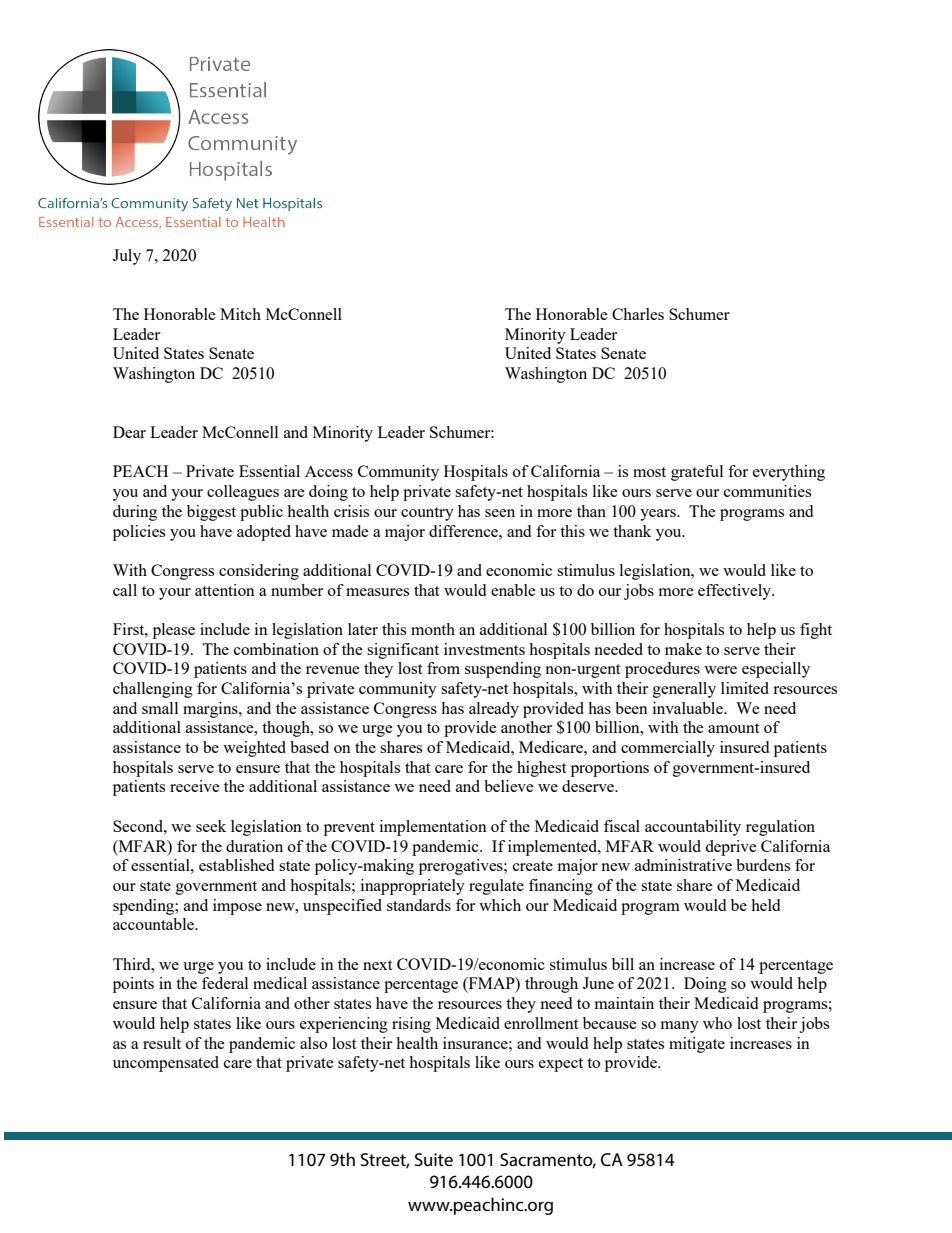 This document has height=1233, width=952. I want to click on already, so click(494, 710).
